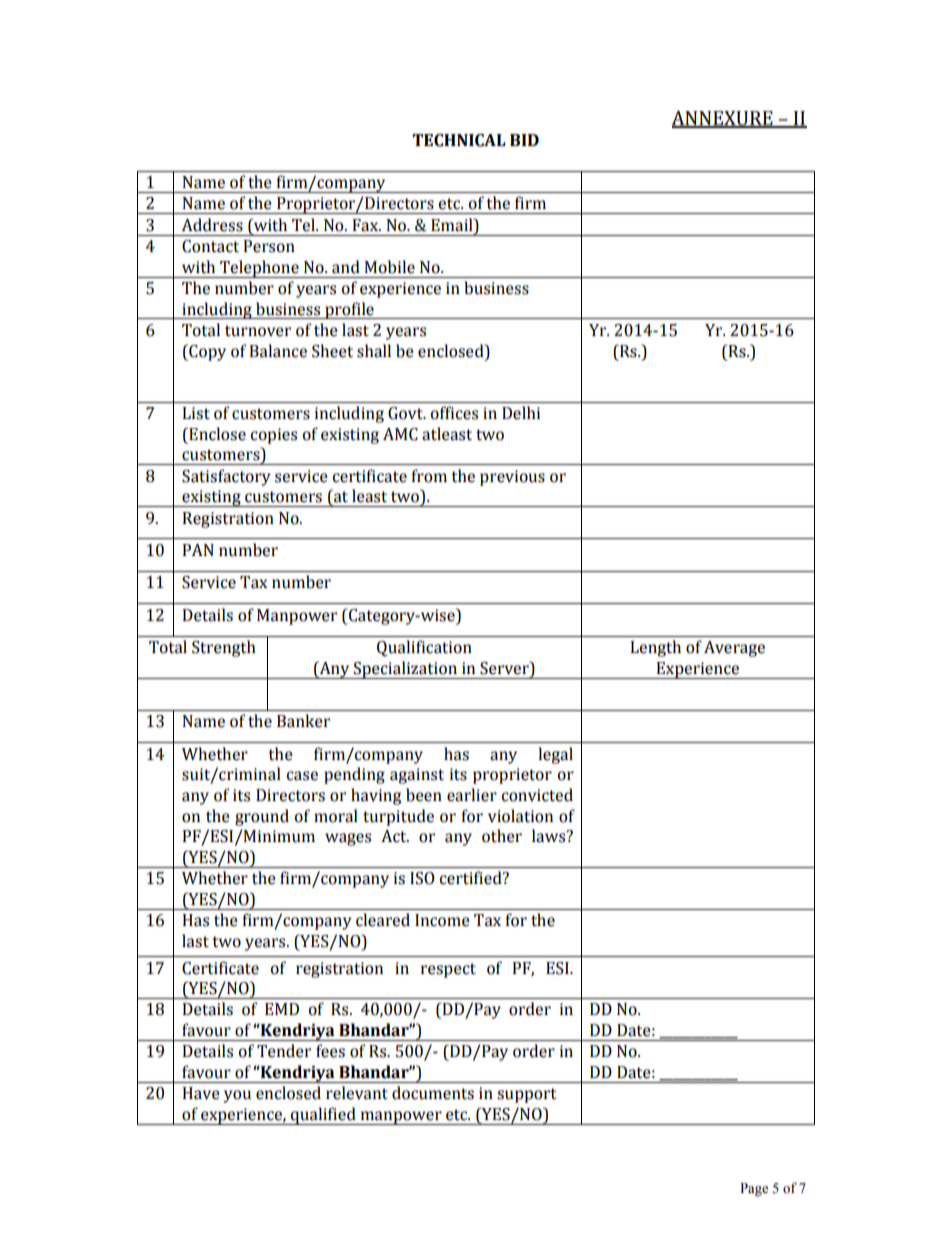 The image size is (952, 1233). I want to click on ground, so click(262, 817).
